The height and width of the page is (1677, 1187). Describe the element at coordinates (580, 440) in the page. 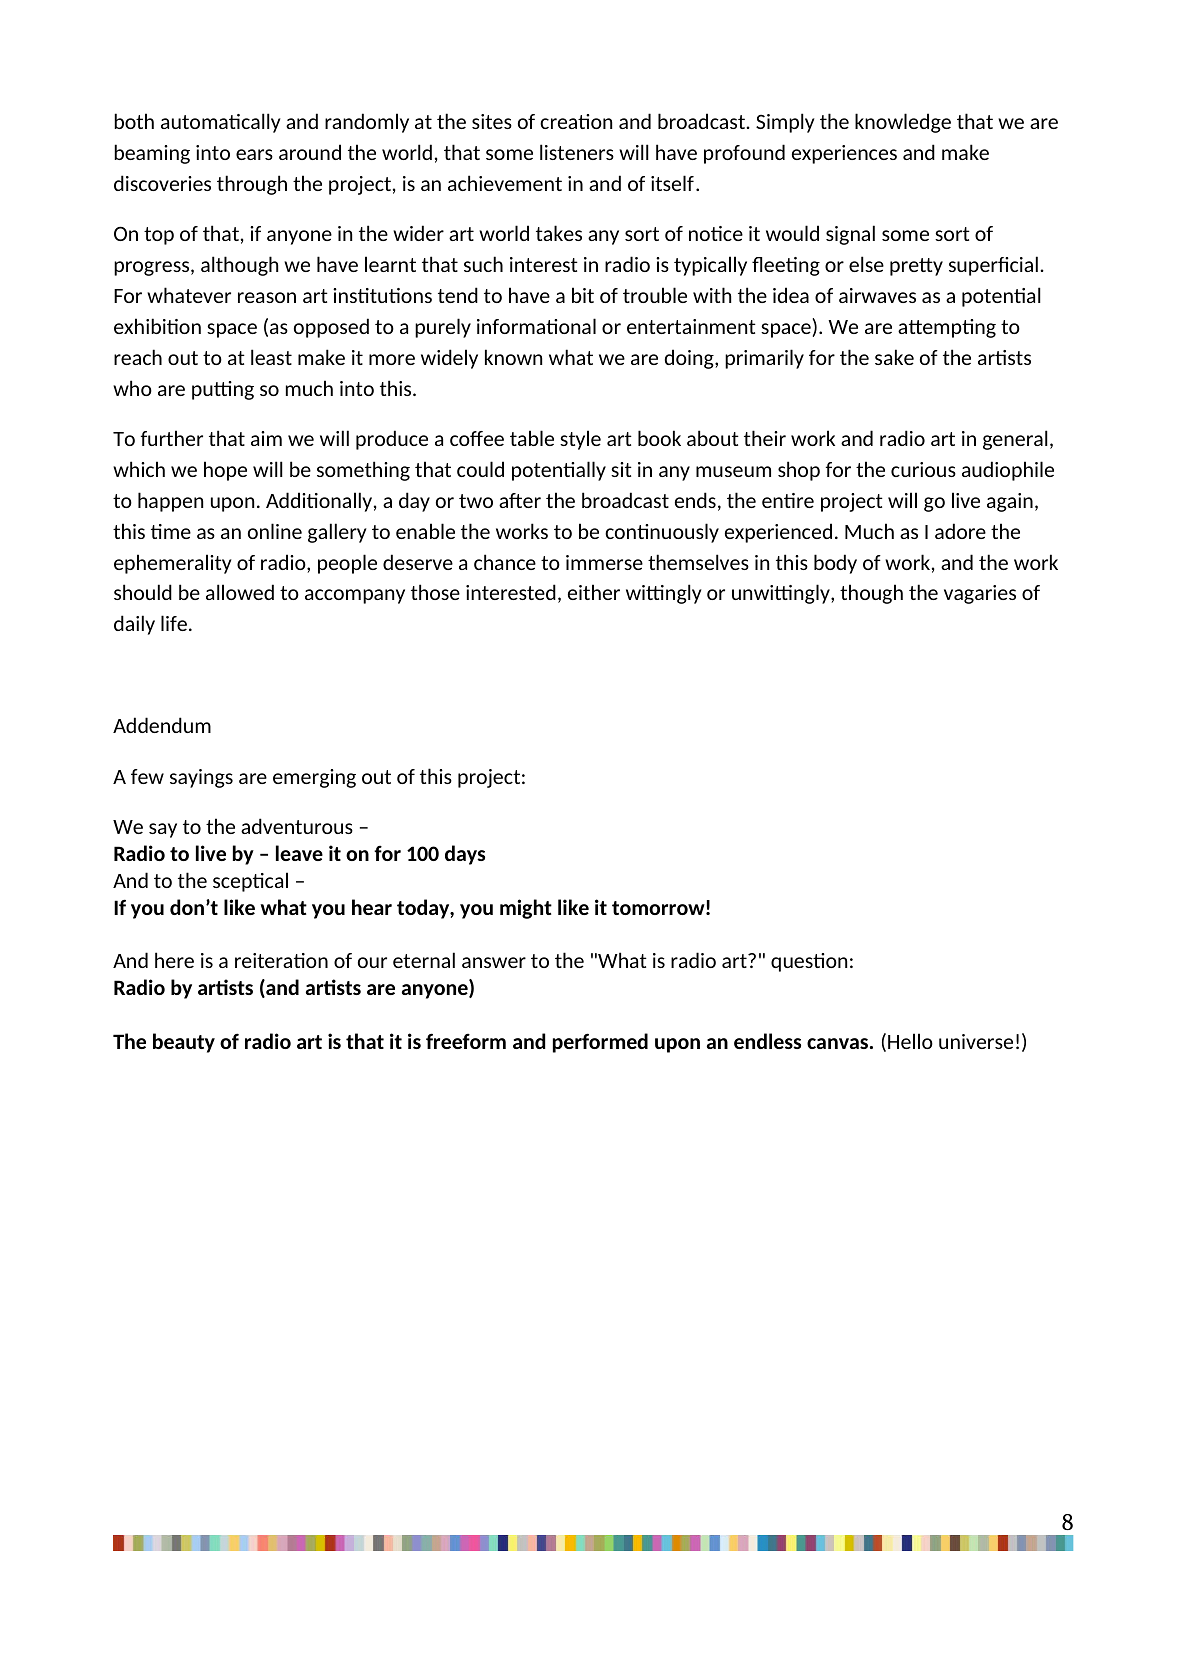

I see `style` at that location.
